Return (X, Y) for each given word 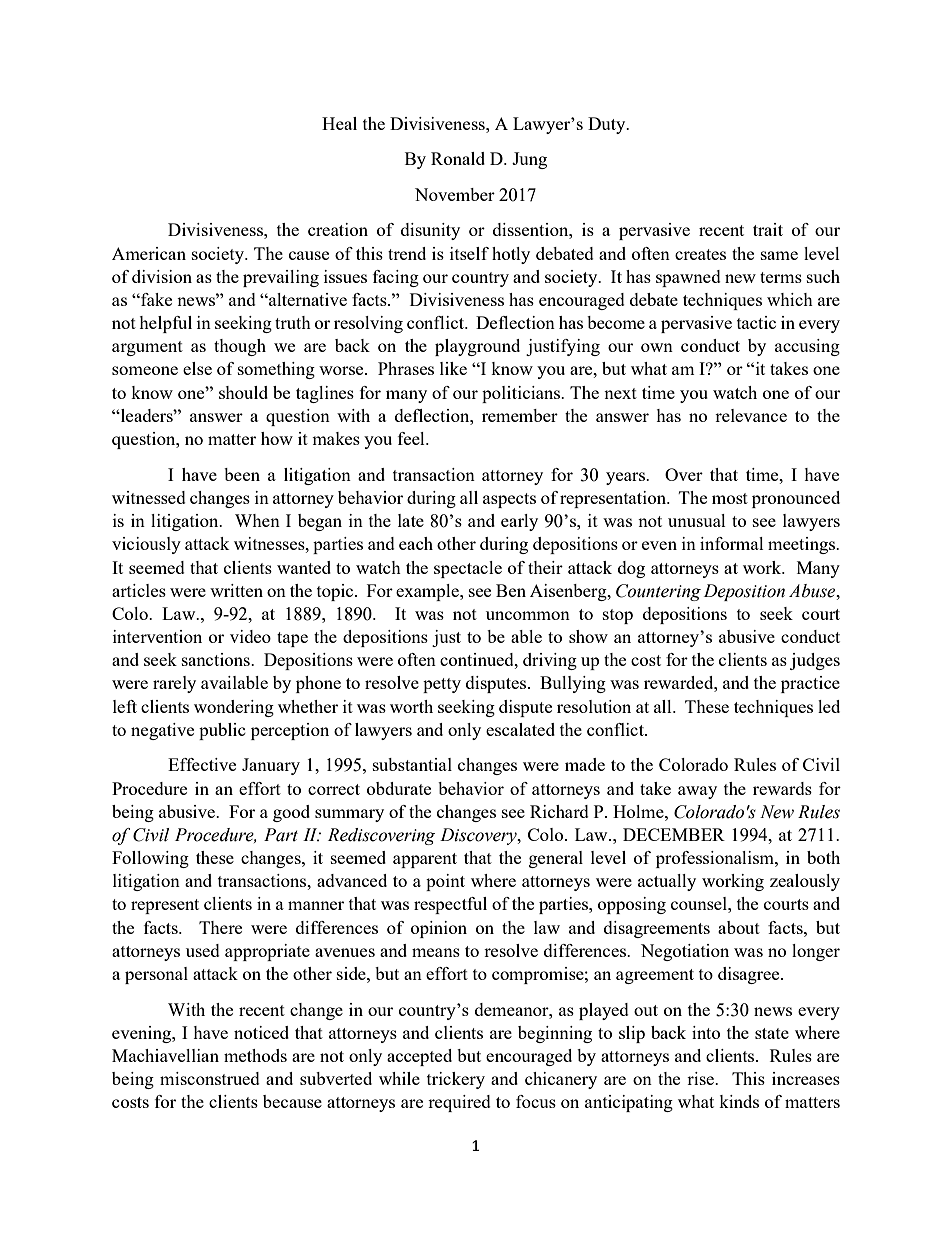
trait (768, 229)
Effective (202, 764)
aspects (509, 500)
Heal (339, 123)
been (242, 474)
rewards (782, 788)
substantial (412, 764)
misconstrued (210, 1078)
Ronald (458, 158)
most (730, 498)
